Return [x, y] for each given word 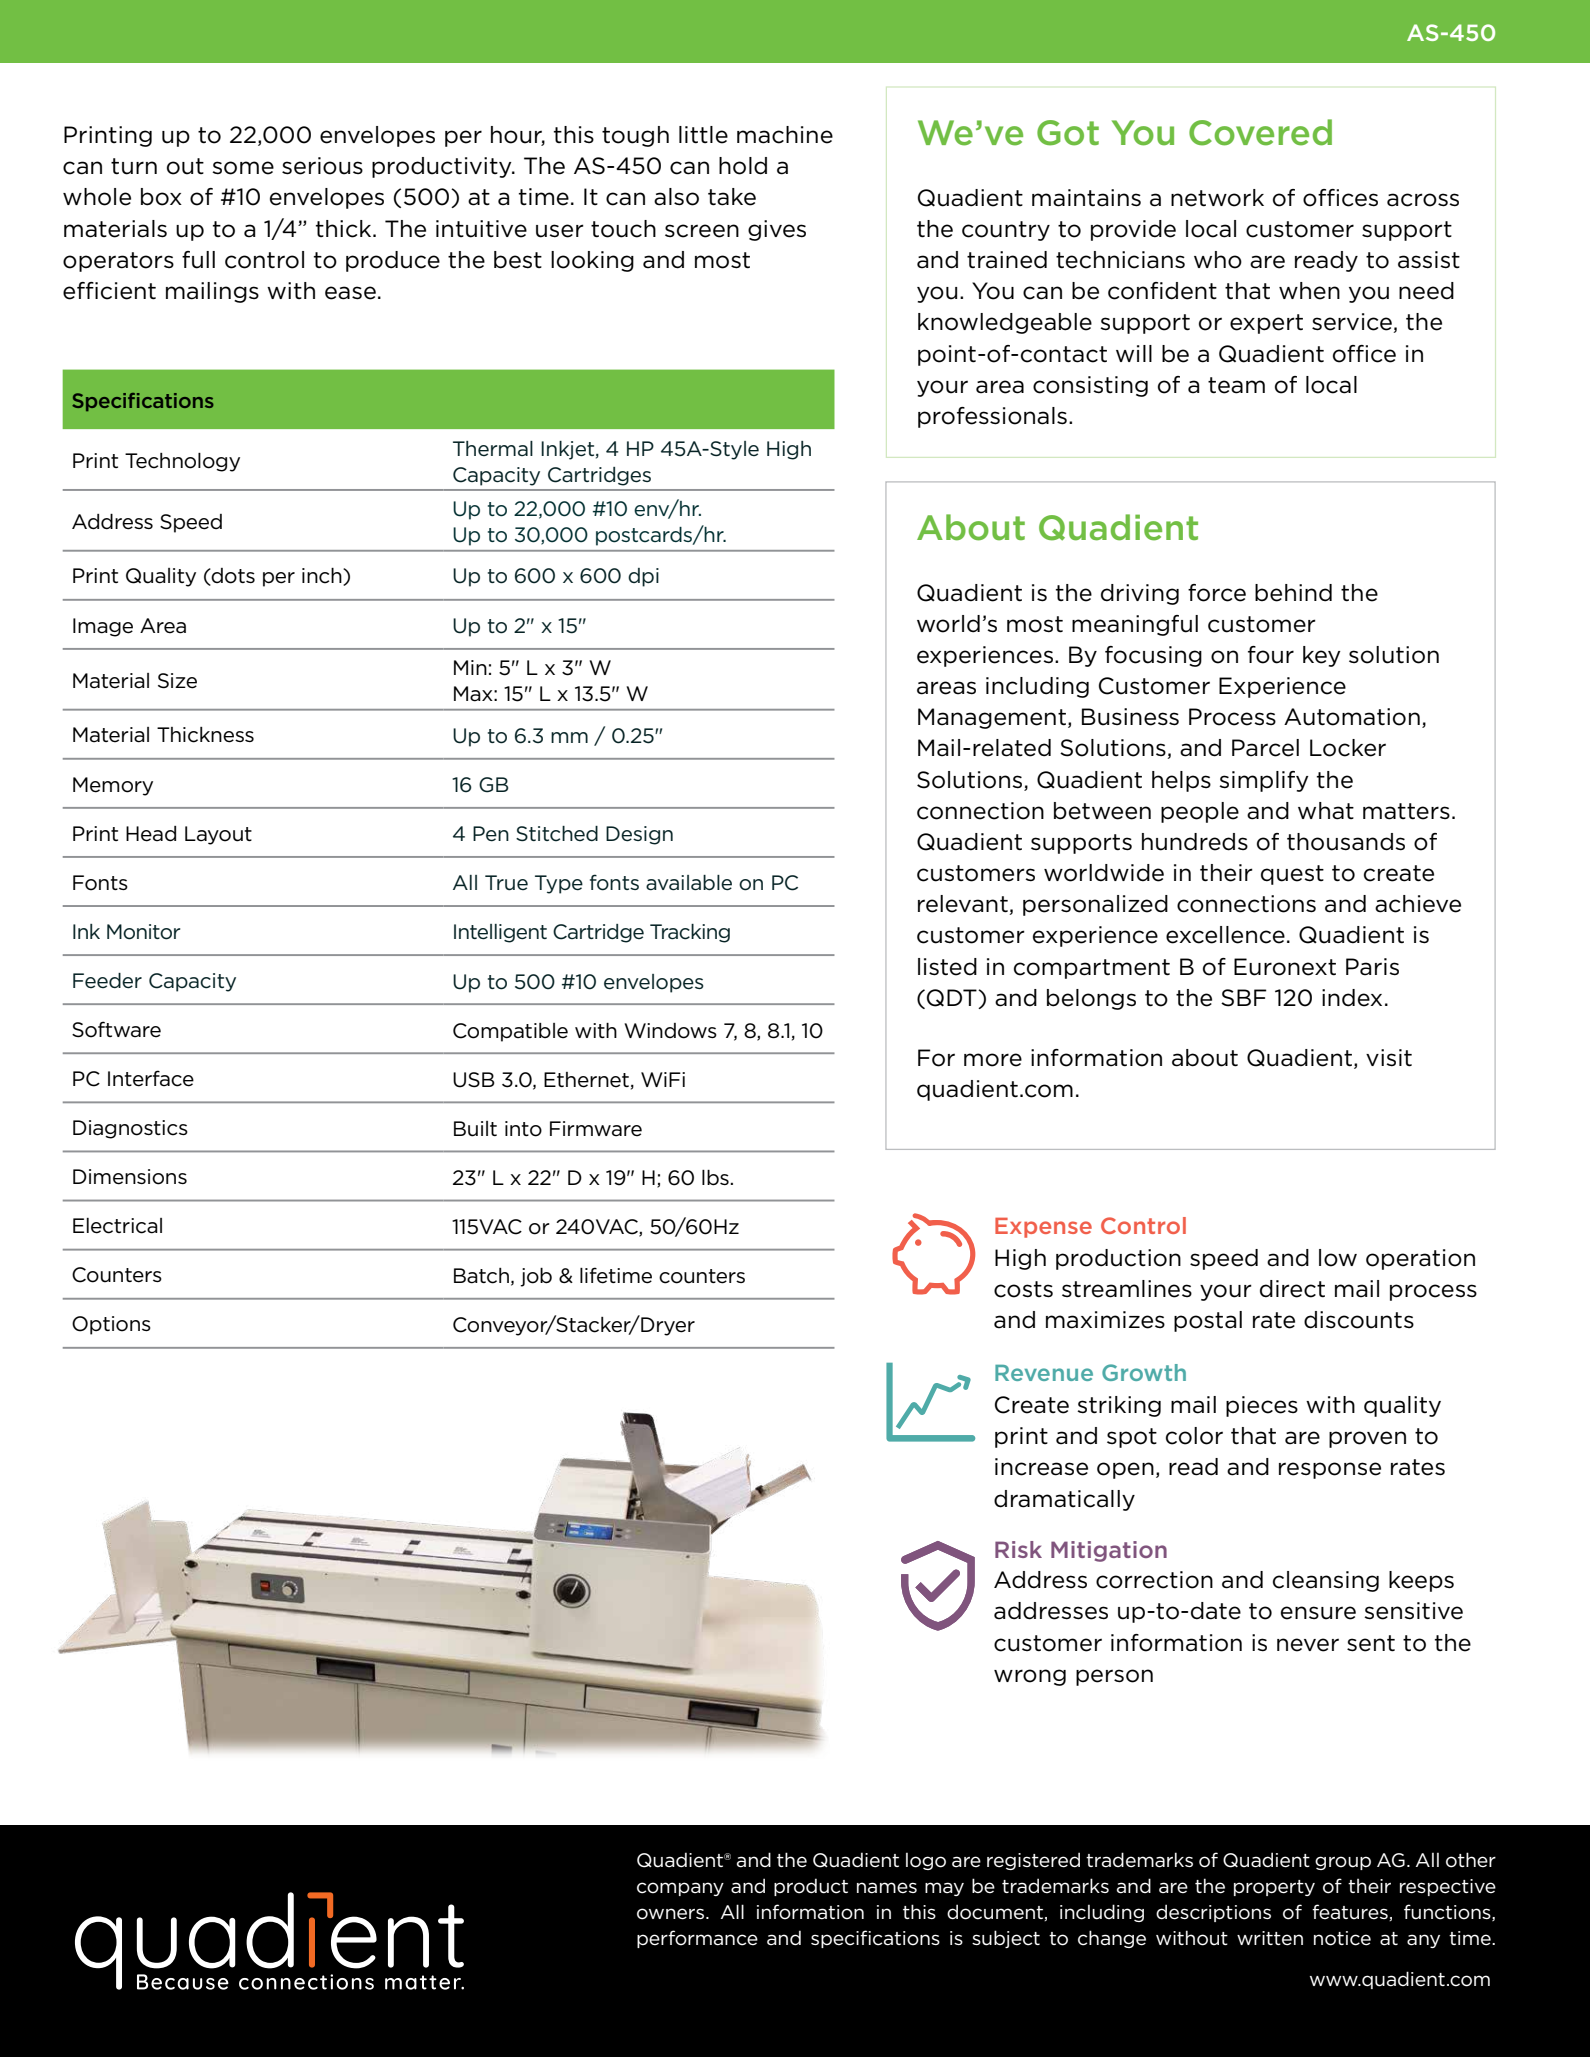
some [243, 168]
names [887, 1888]
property [1274, 1888]
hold [743, 166]
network [1217, 198]
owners [672, 1914]
